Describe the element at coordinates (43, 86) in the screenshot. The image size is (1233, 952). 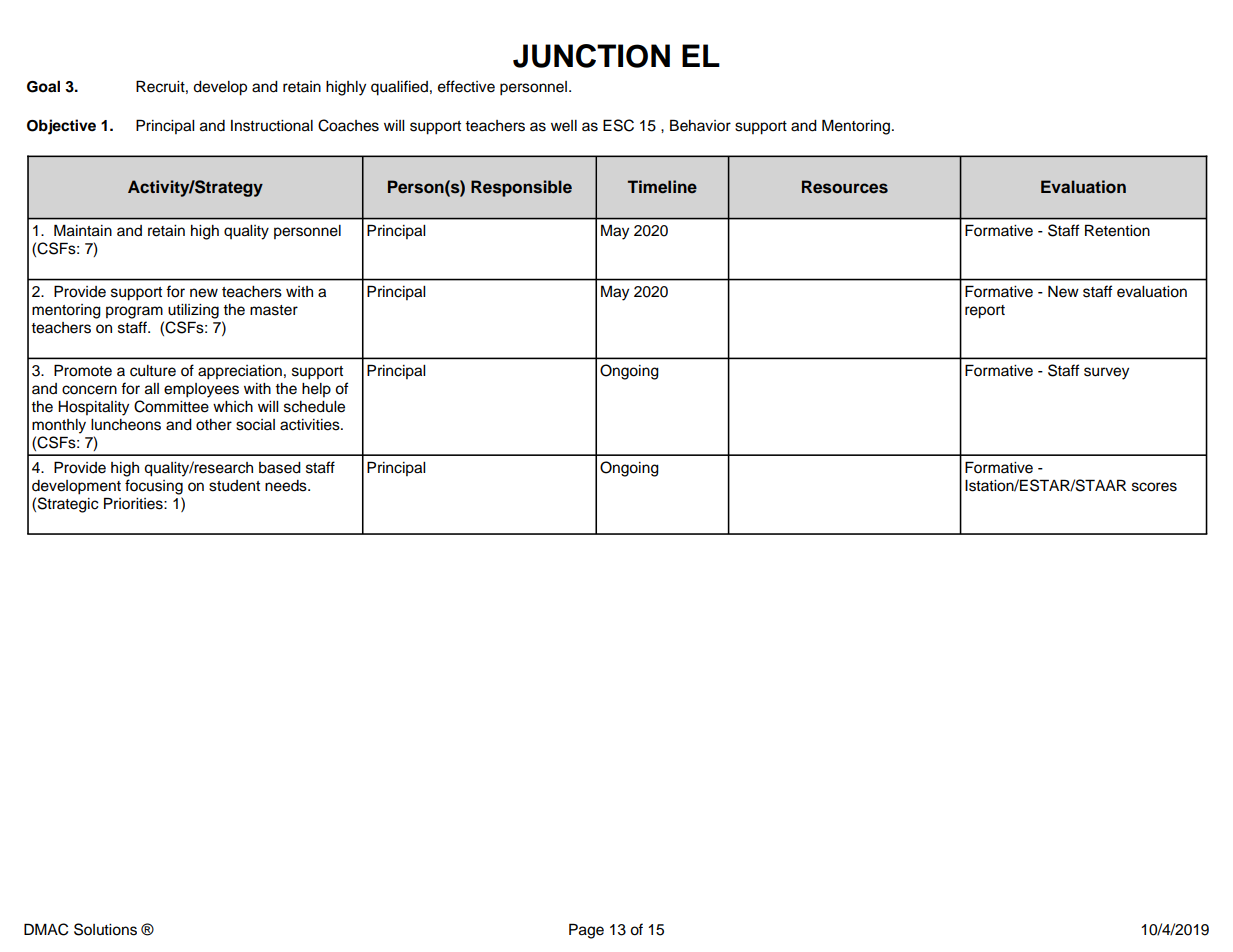
I see `Goal` at that location.
